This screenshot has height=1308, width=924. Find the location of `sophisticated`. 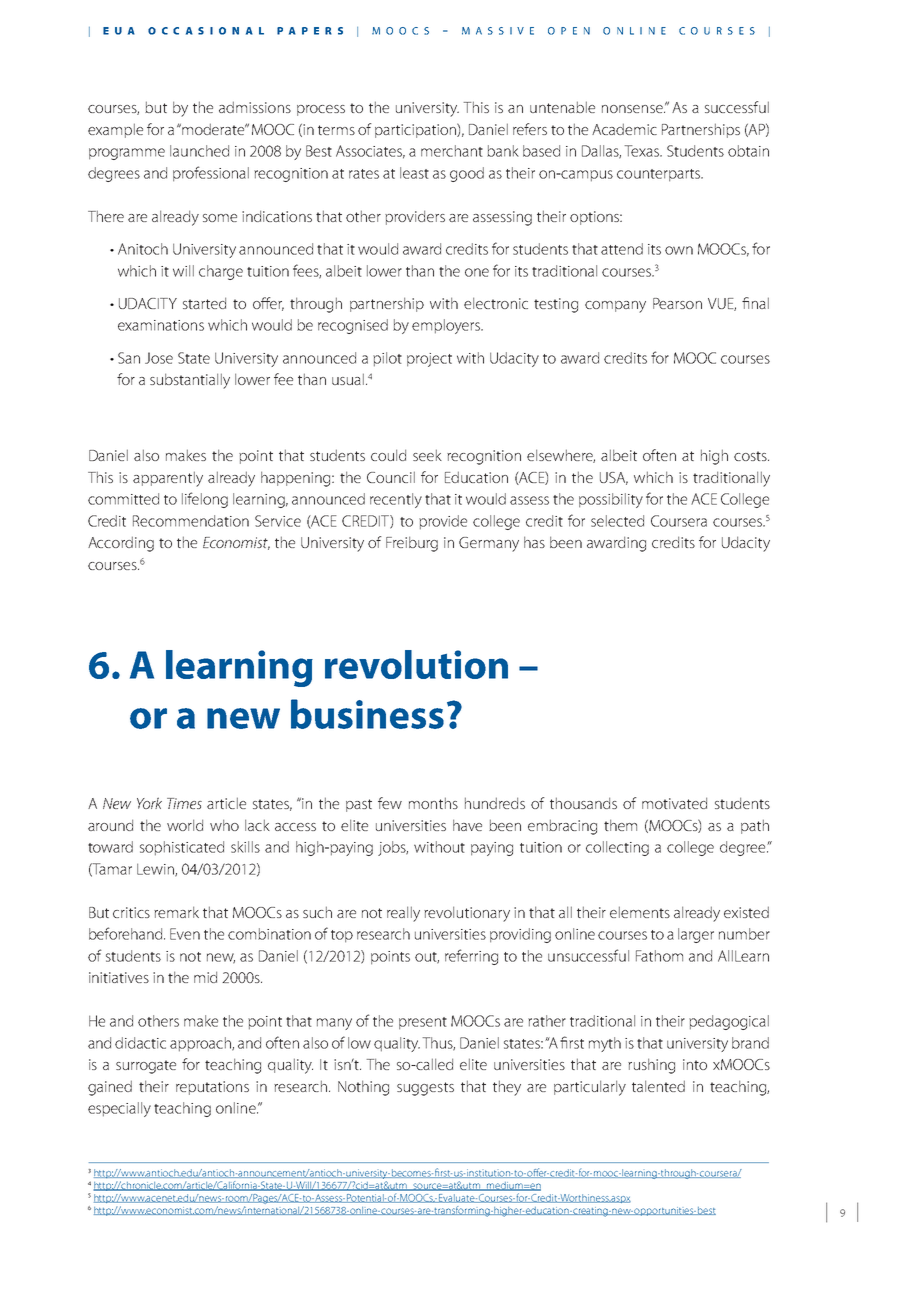

sophisticated is located at coordinates (182, 848).
